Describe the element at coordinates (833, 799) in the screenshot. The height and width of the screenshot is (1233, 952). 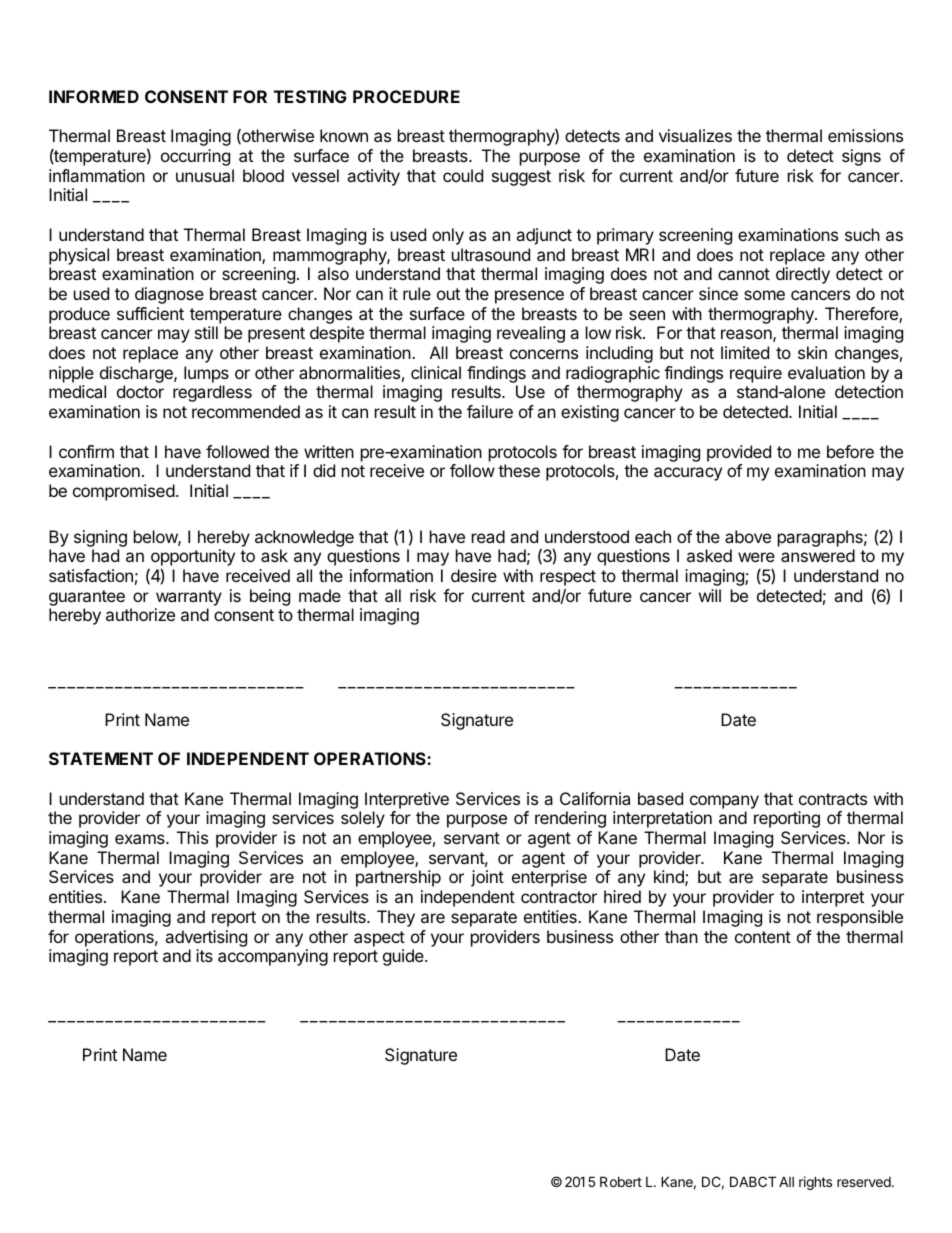
I see `contracts` at that location.
